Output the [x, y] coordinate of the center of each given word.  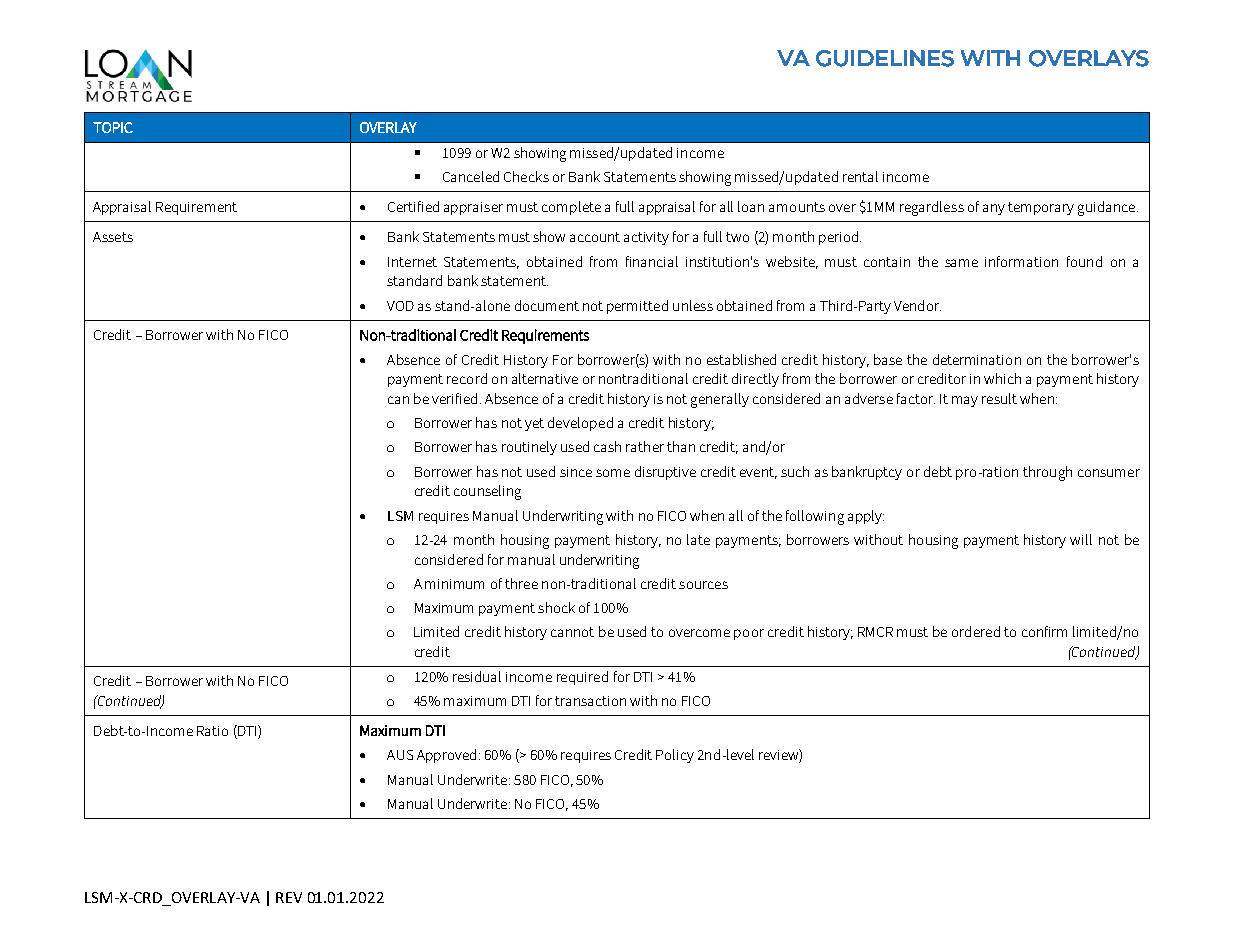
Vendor [917, 305]
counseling [487, 492]
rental [860, 176]
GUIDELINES [885, 58]
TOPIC [113, 127]
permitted [637, 307]
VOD [400, 306]
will [1081, 539]
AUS [400, 755]
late [698, 539]
